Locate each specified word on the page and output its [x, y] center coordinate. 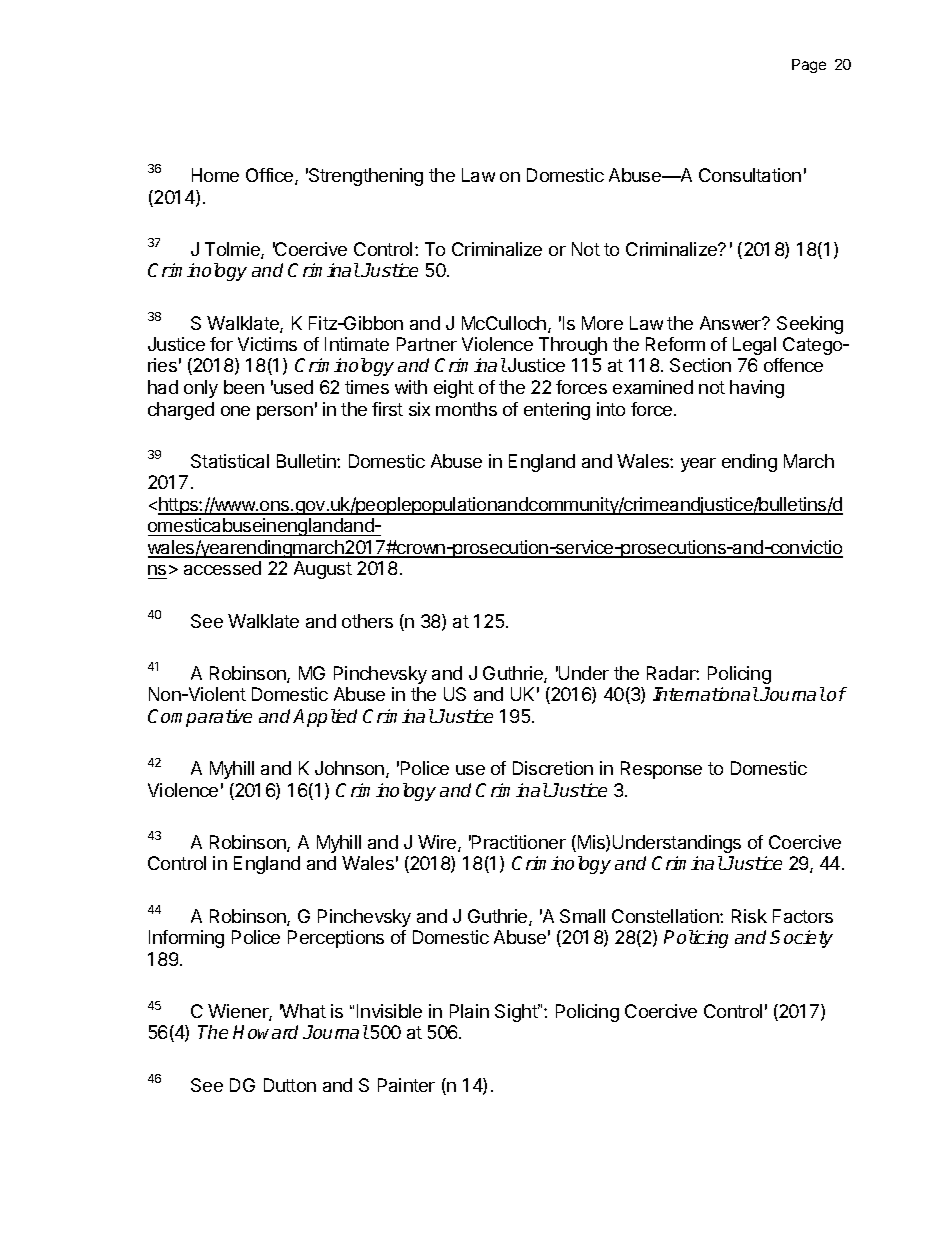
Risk [749, 916]
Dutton [290, 1085]
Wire [438, 843]
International [706, 694]
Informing [186, 939]
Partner [427, 344]
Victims [267, 344]
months [466, 409]
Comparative [200, 718]
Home [215, 175]
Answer [731, 323]
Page [809, 66]
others [367, 621]
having [757, 389]
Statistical [230, 461]
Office [271, 176]
